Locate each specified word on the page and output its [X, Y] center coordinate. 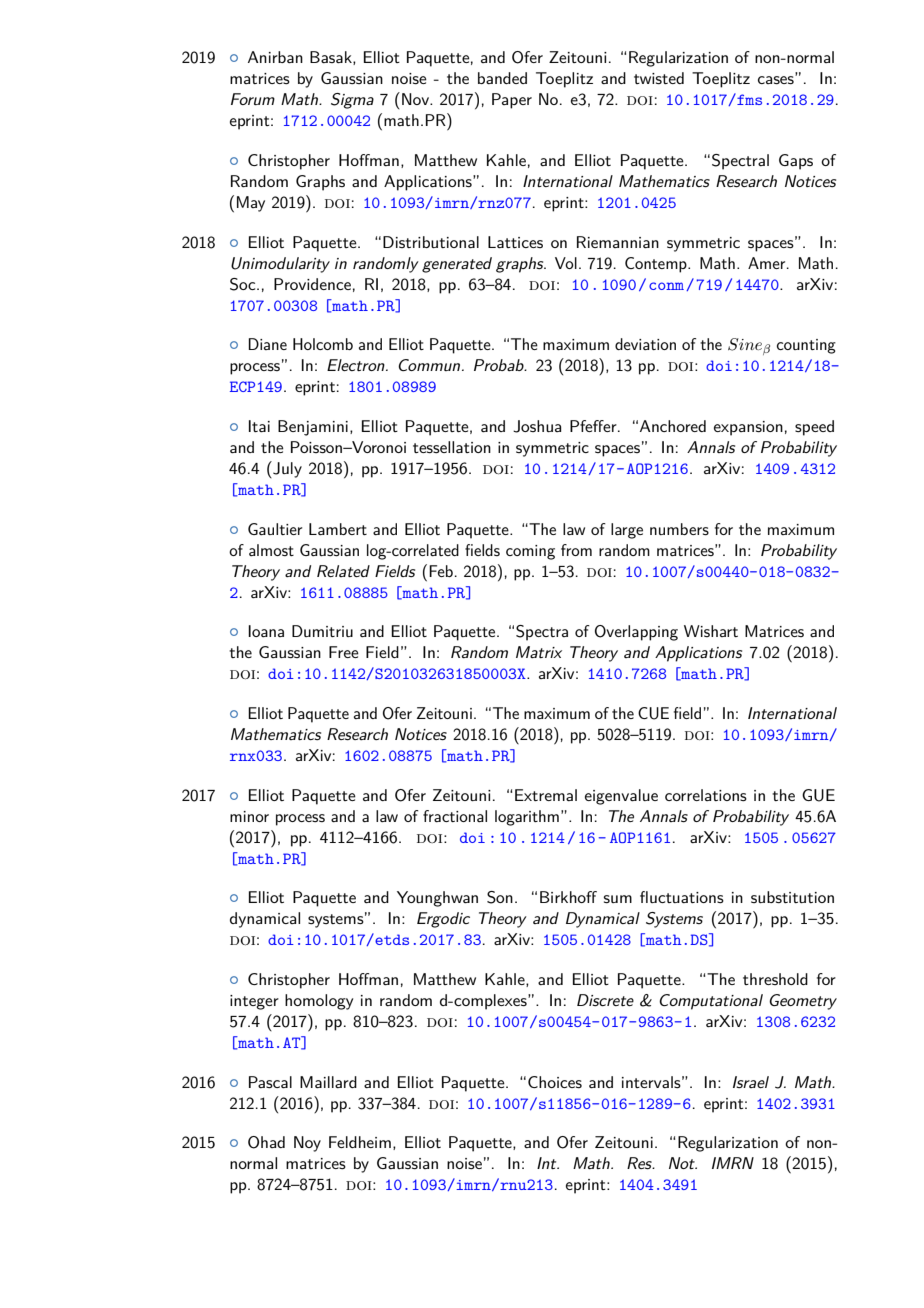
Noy [307, 1144]
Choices [555, 1082]
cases [777, 79]
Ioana [266, 631]
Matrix [539, 652]
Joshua [537, 426]
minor [249, 816]
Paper [512, 101]
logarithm [527, 818]
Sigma [352, 101]
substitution [792, 897]
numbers [679, 529]
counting [806, 346]
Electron [357, 365]
